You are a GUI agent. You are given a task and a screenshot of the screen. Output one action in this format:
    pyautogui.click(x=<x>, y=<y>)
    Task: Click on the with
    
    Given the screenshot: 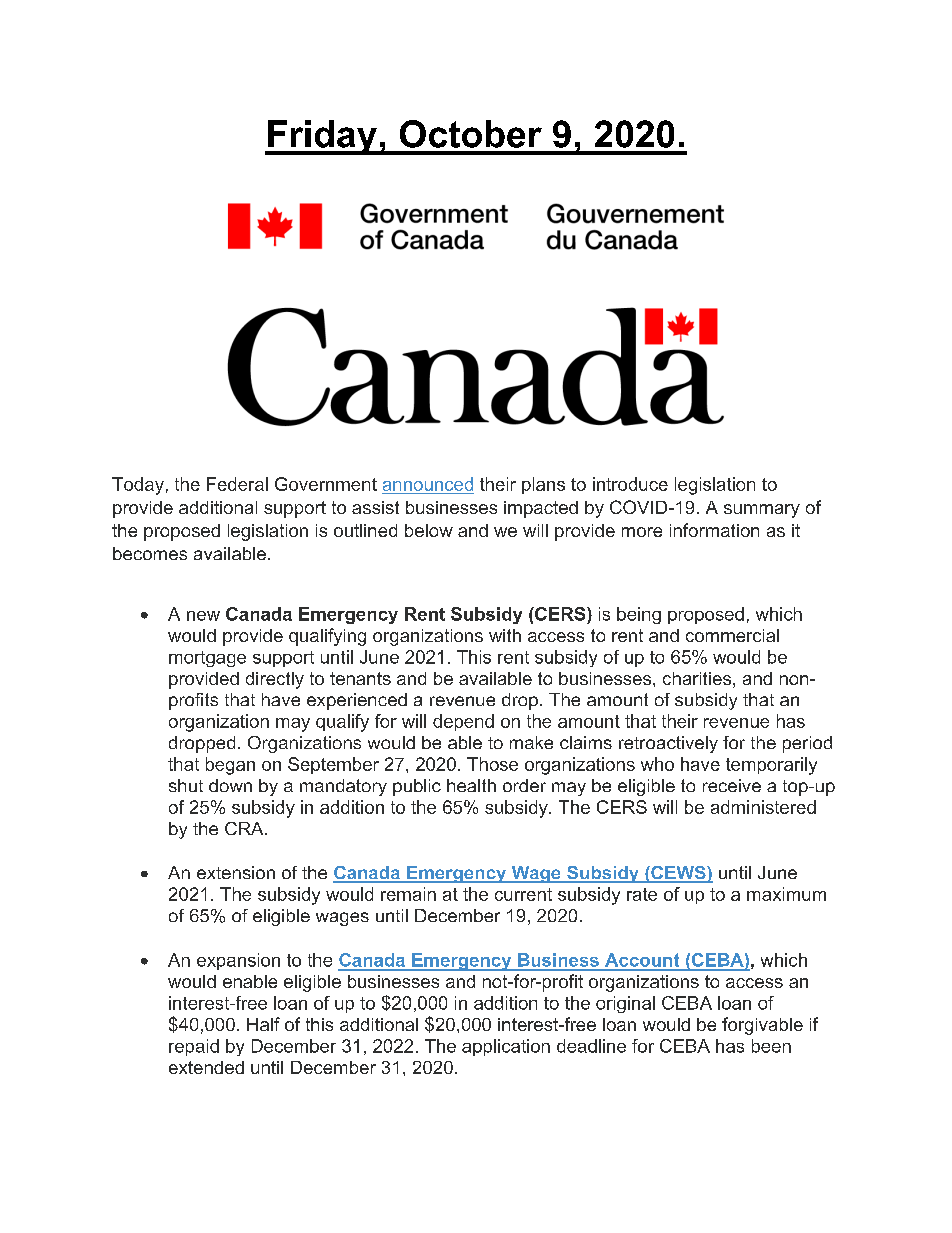 What is the action you would take?
    pyautogui.click(x=505, y=635)
